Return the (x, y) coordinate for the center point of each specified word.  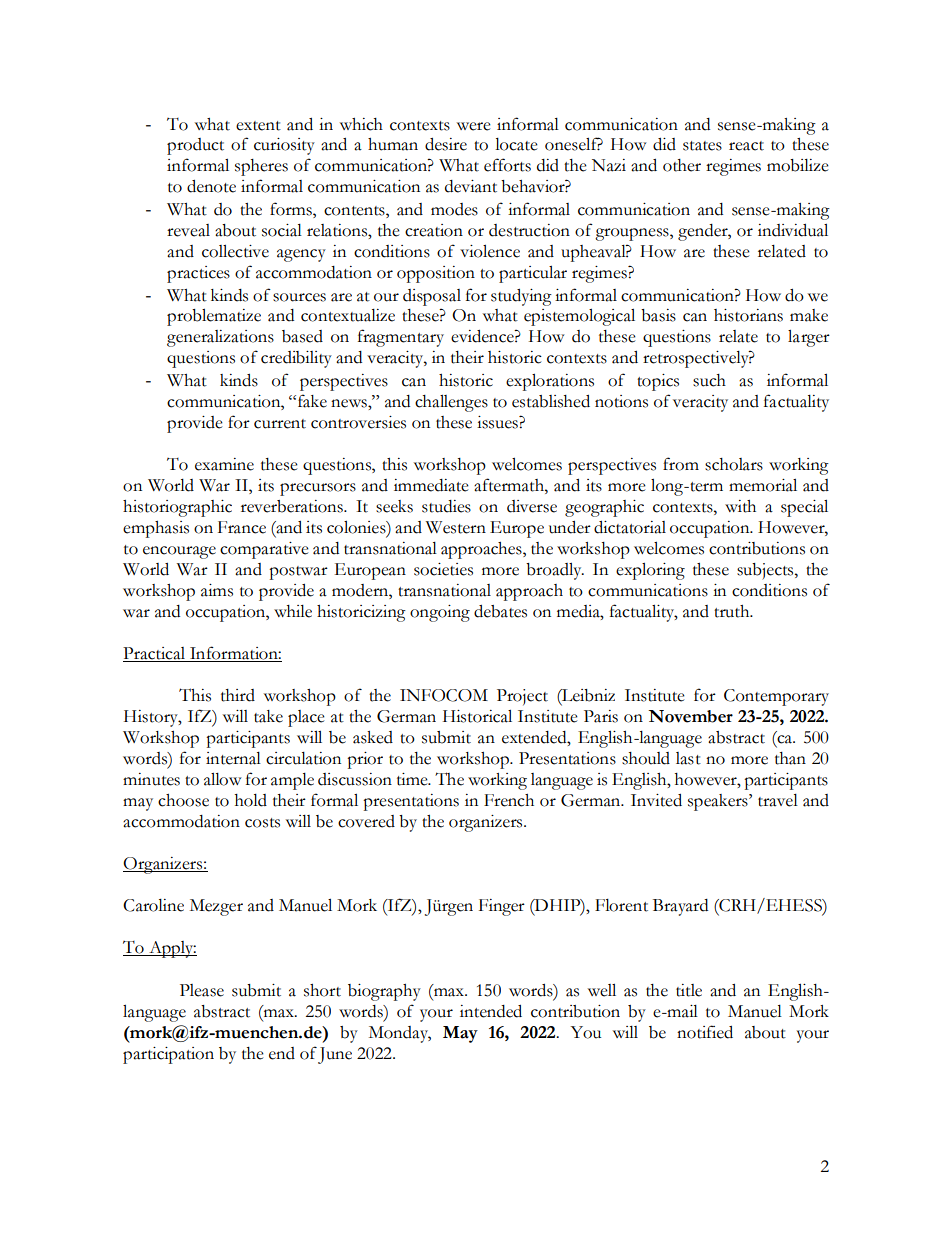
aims (217, 590)
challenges (451, 403)
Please (202, 990)
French (509, 800)
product (195, 146)
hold (251, 800)
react (746, 146)
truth (733, 611)
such (709, 380)
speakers (719, 802)
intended (491, 1011)
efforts (507, 165)
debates (500, 611)
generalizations (220, 338)
